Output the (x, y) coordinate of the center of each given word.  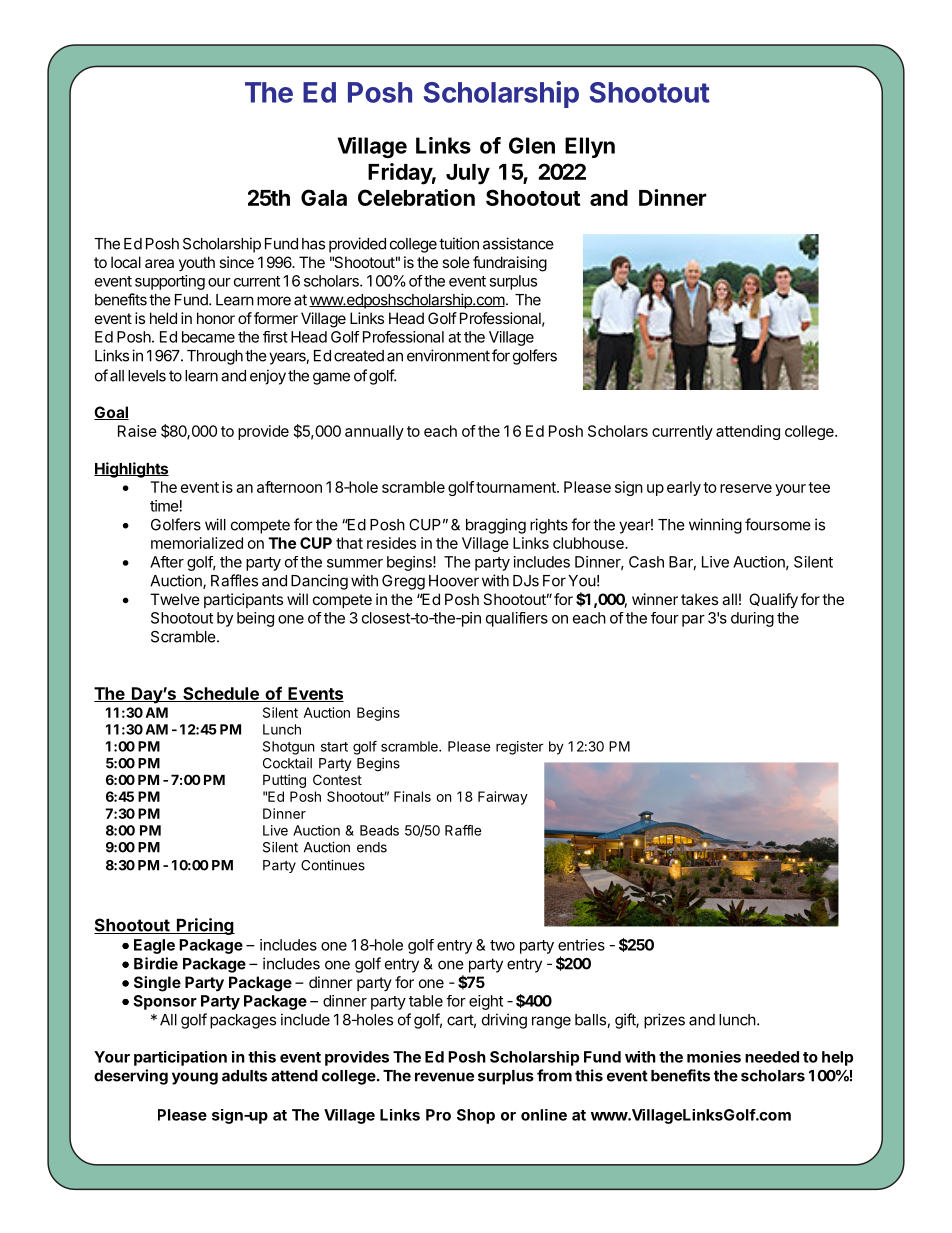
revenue (444, 1077)
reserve (746, 488)
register (520, 748)
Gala (324, 197)
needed (772, 1057)
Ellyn (590, 147)
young (195, 1078)
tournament (517, 487)
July (468, 174)
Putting (284, 781)
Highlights (131, 470)
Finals (412, 796)
